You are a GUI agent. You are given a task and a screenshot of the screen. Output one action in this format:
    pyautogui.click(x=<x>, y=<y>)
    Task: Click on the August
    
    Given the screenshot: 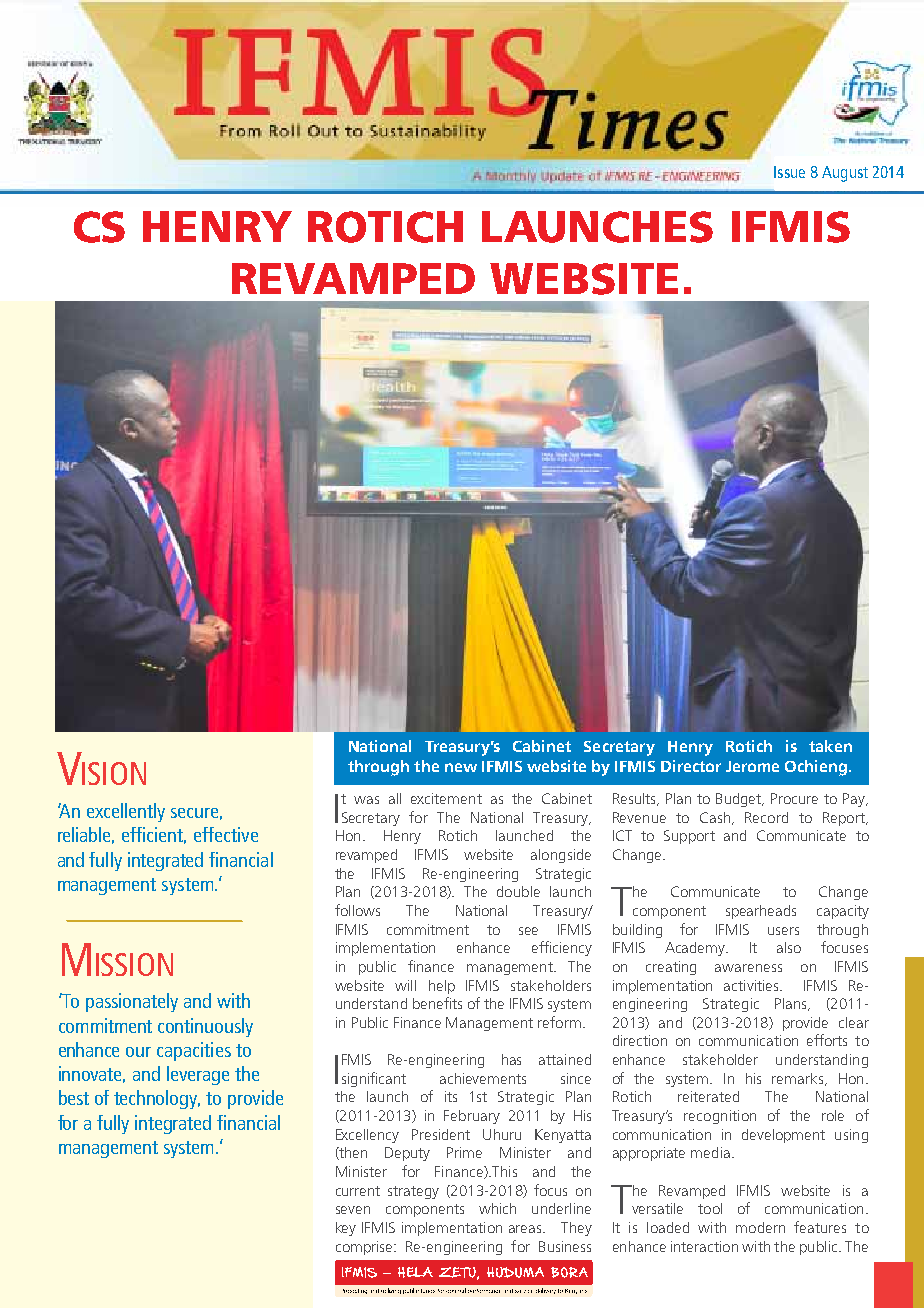 What is the action you would take?
    pyautogui.click(x=845, y=174)
